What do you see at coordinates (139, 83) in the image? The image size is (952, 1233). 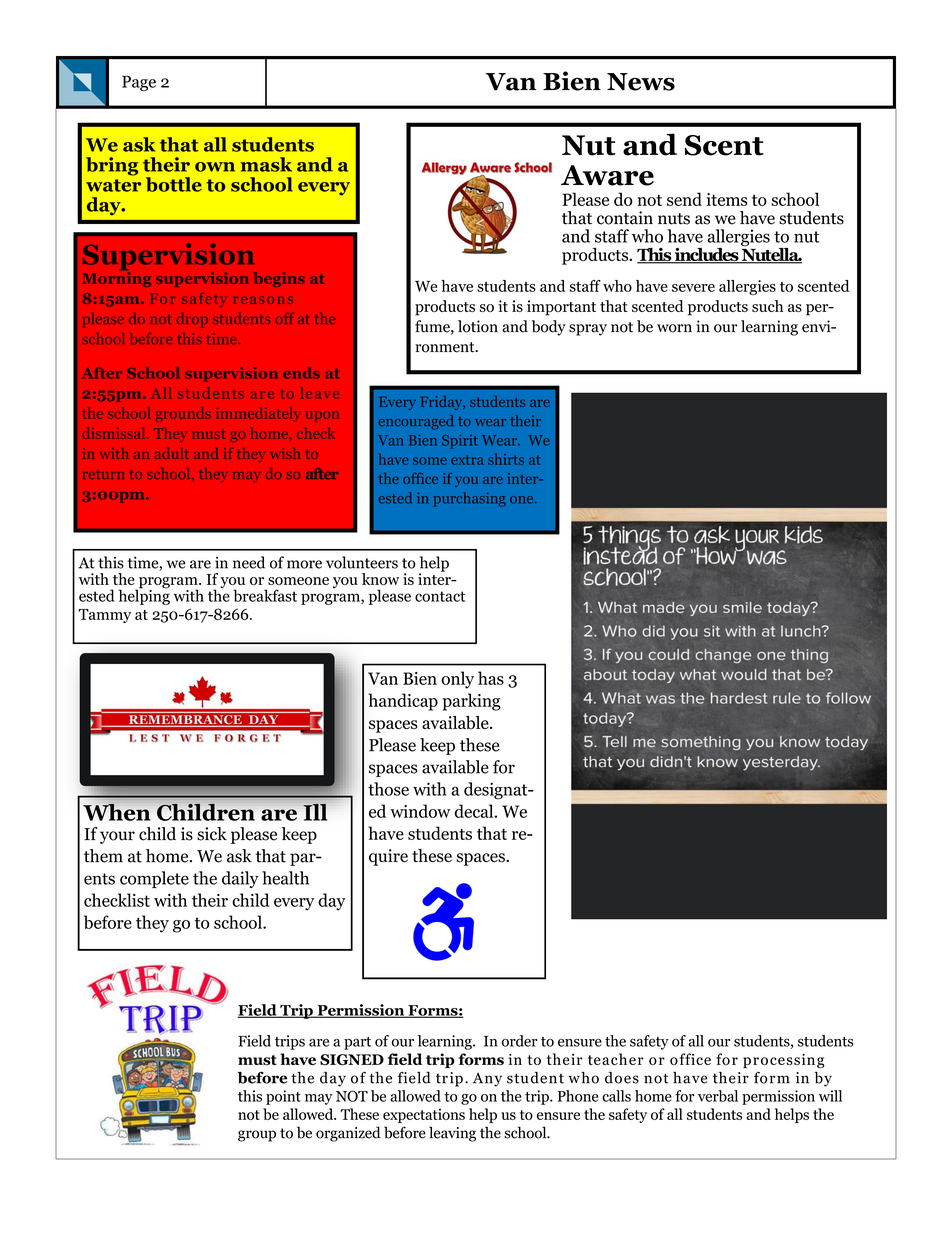 I see `Page` at bounding box center [139, 83].
